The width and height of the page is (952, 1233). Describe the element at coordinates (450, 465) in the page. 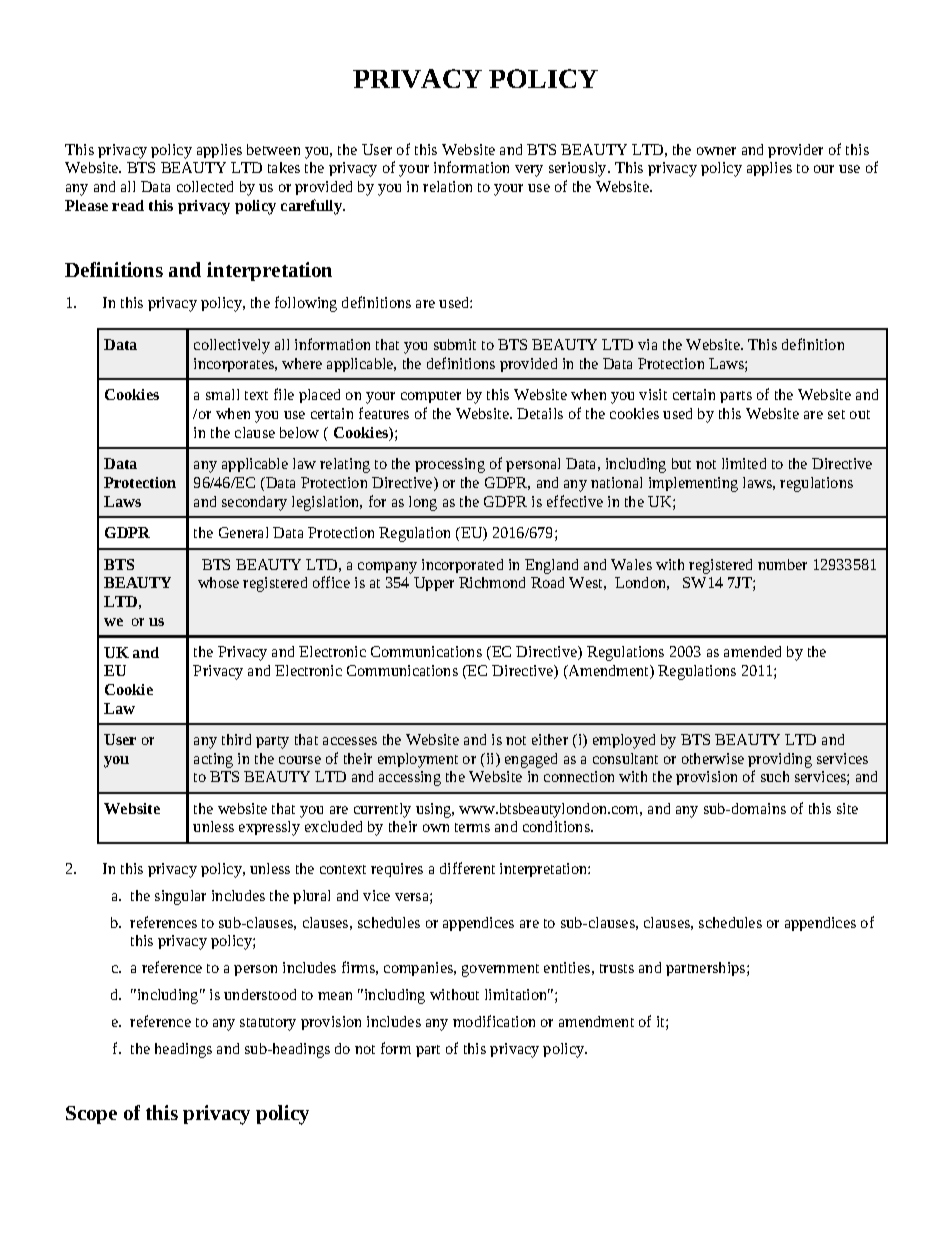

I see `processing` at that location.
